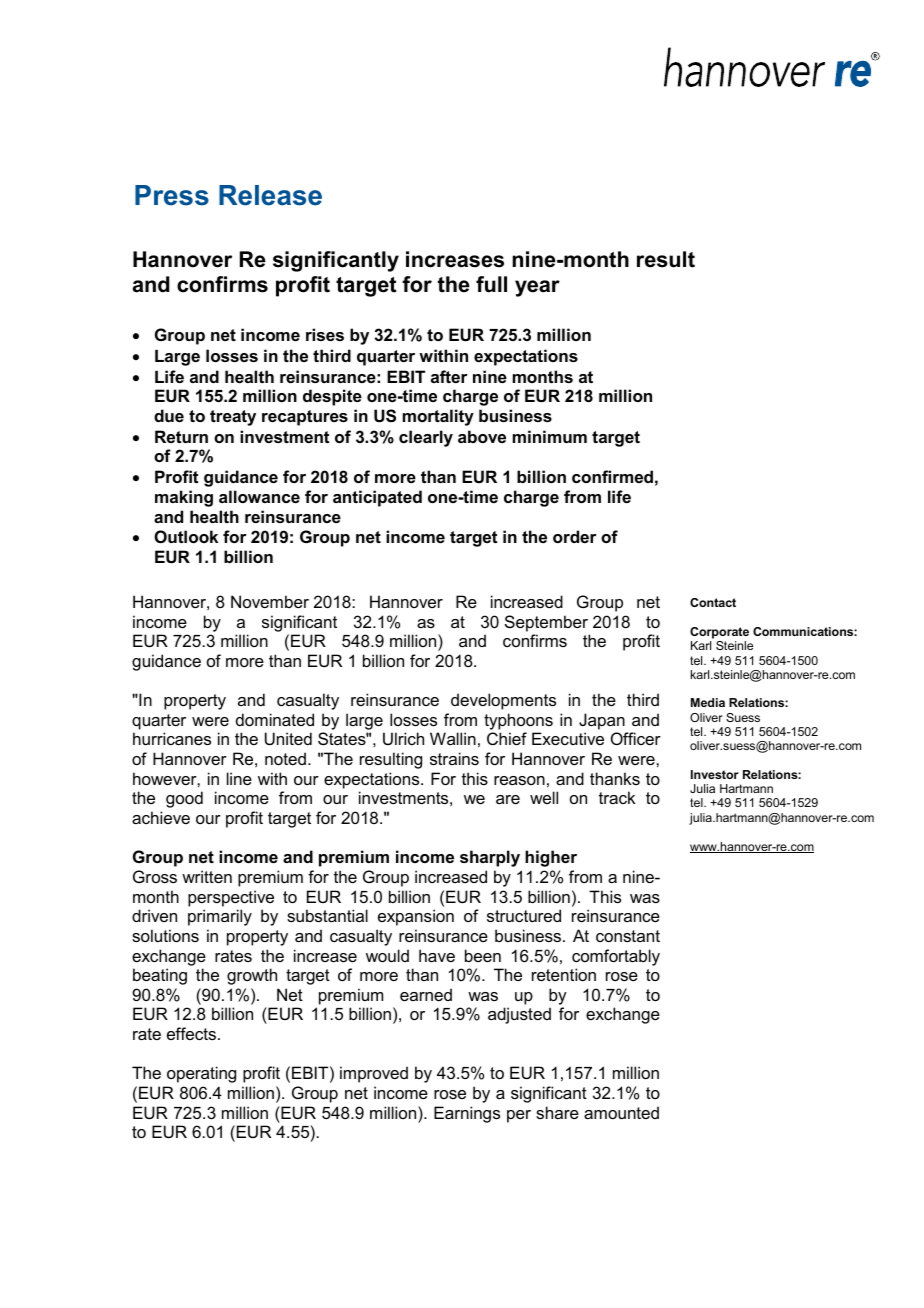 The height and width of the screenshot is (1308, 924). I want to click on Release, so click(270, 195).
